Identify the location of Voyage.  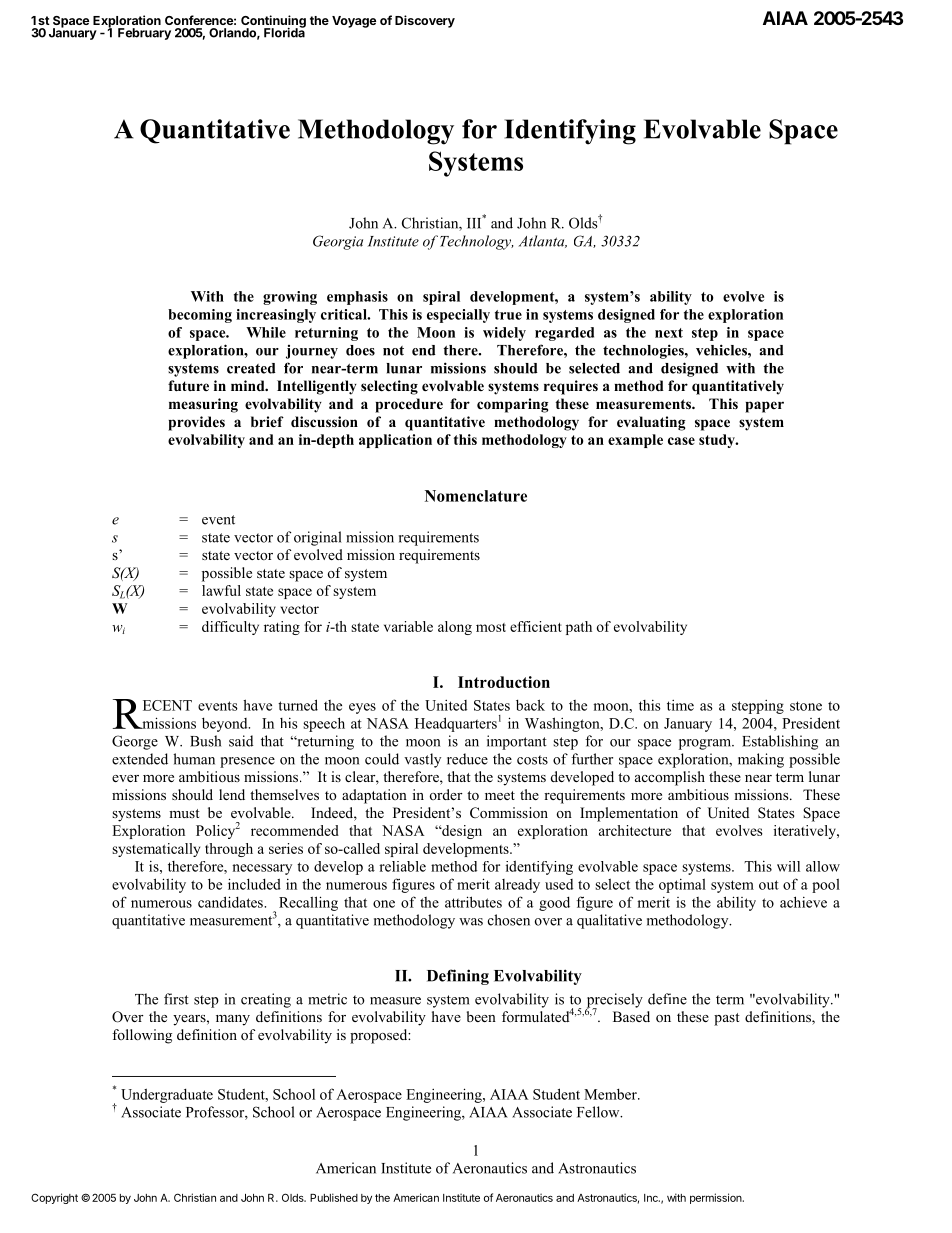
(354, 22).
